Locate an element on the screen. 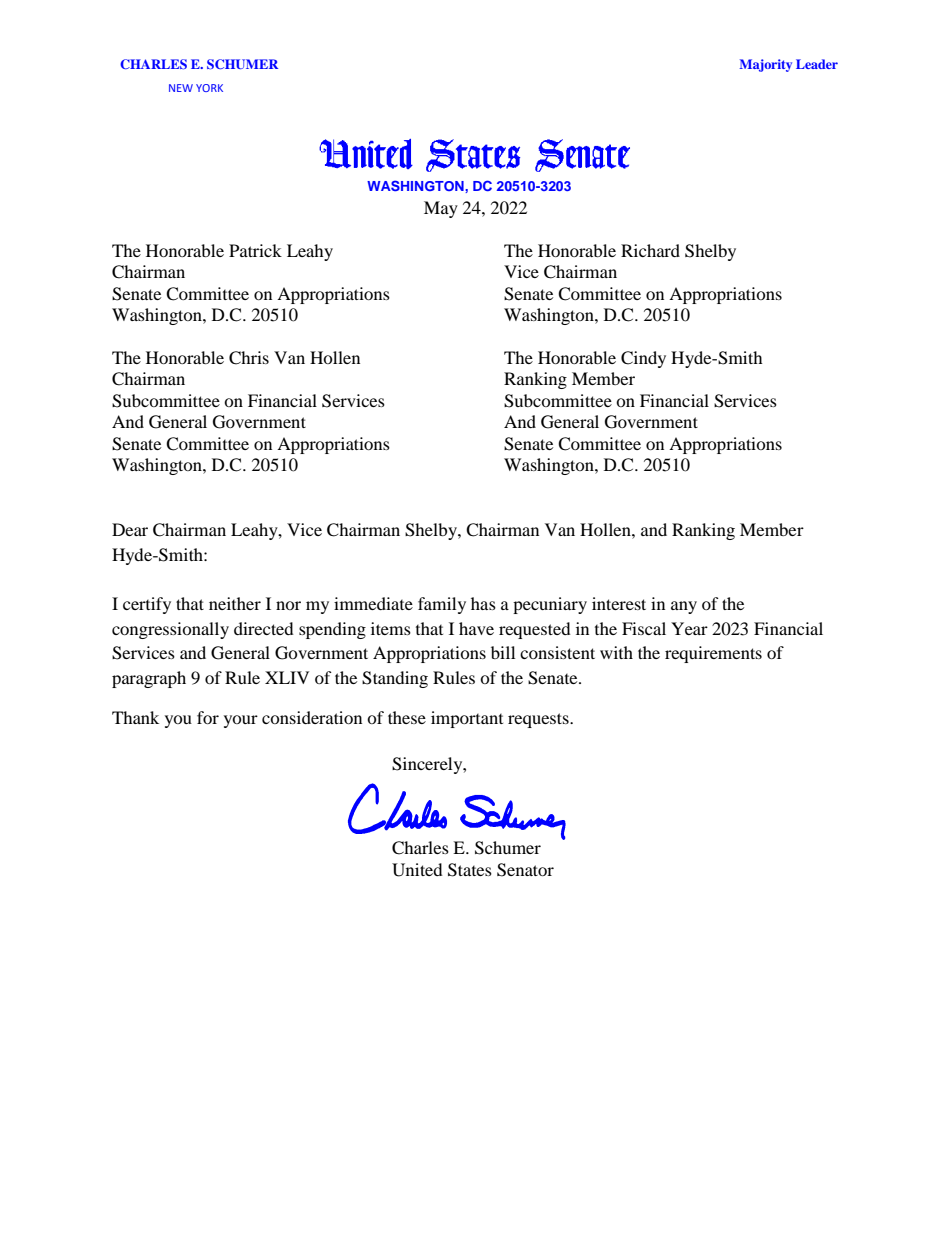 This screenshot has width=952, height=1233. neither is located at coordinates (235, 603).
